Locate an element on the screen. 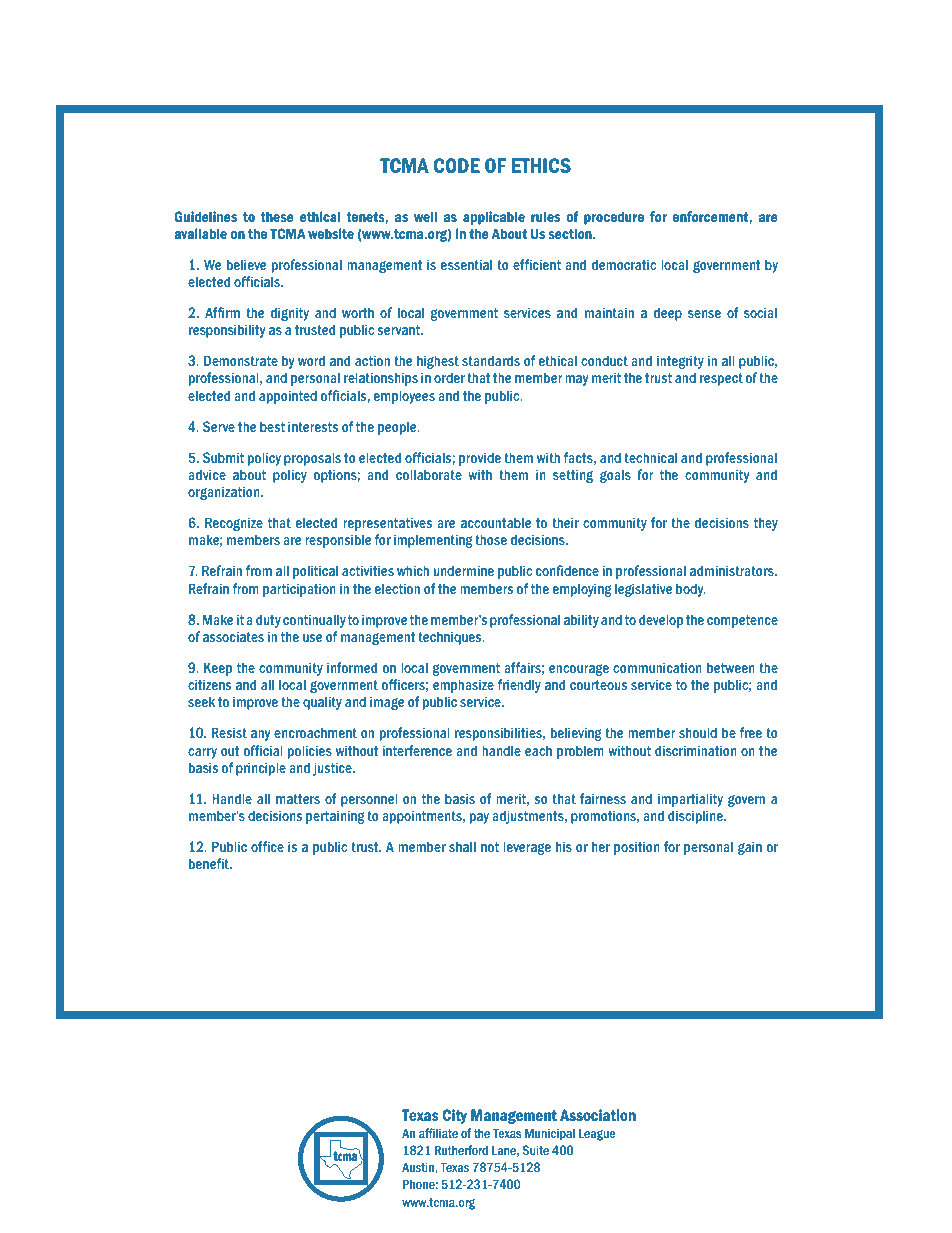 This screenshot has height=1233, width=952. procedure is located at coordinates (614, 218).
